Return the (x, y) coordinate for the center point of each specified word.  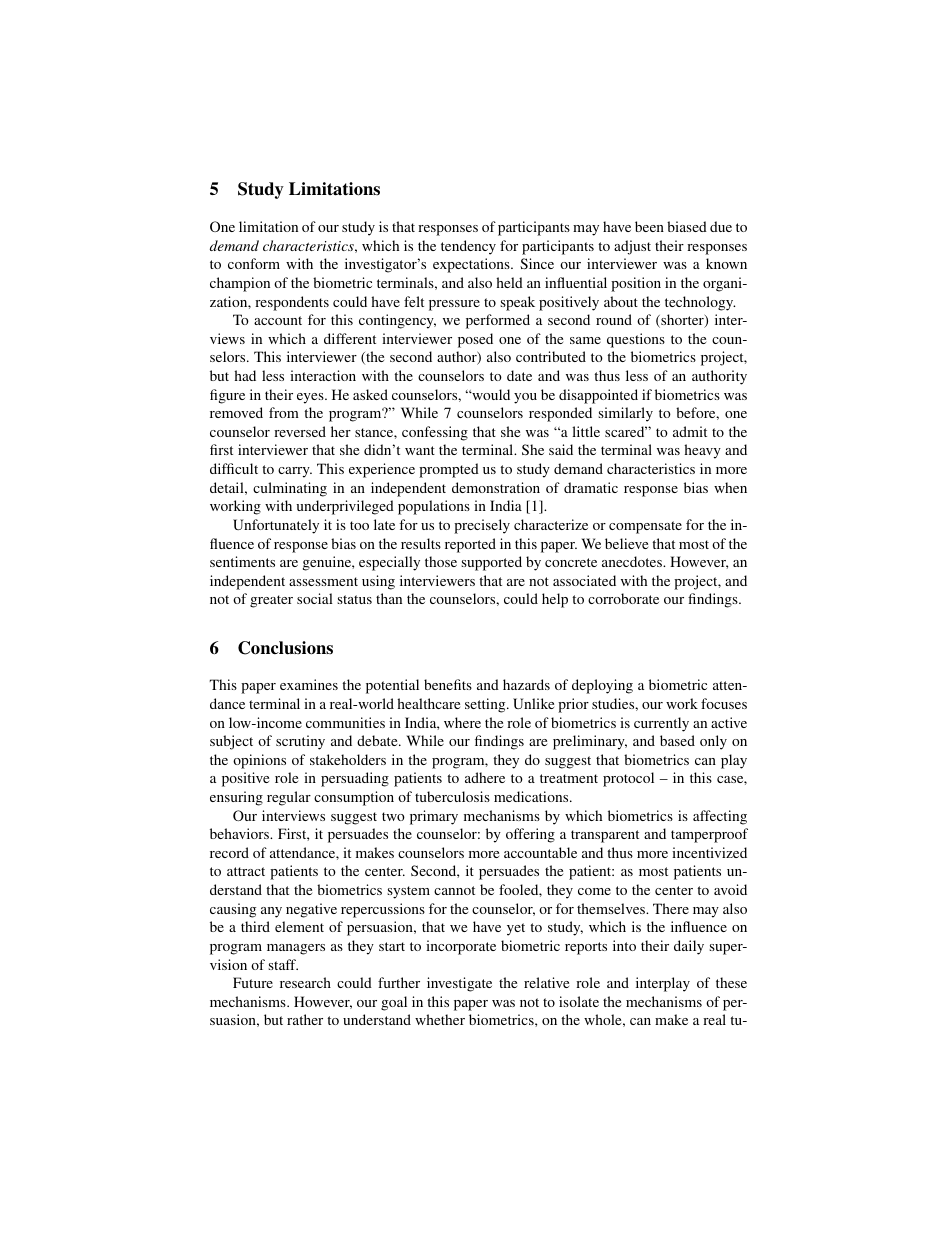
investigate (459, 984)
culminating (290, 489)
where (462, 722)
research (305, 982)
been (649, 226)
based (677, 740)
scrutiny (300, 742)
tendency (468, 247)
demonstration (496, 487)
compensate (645, 527)
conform (254, 263)
